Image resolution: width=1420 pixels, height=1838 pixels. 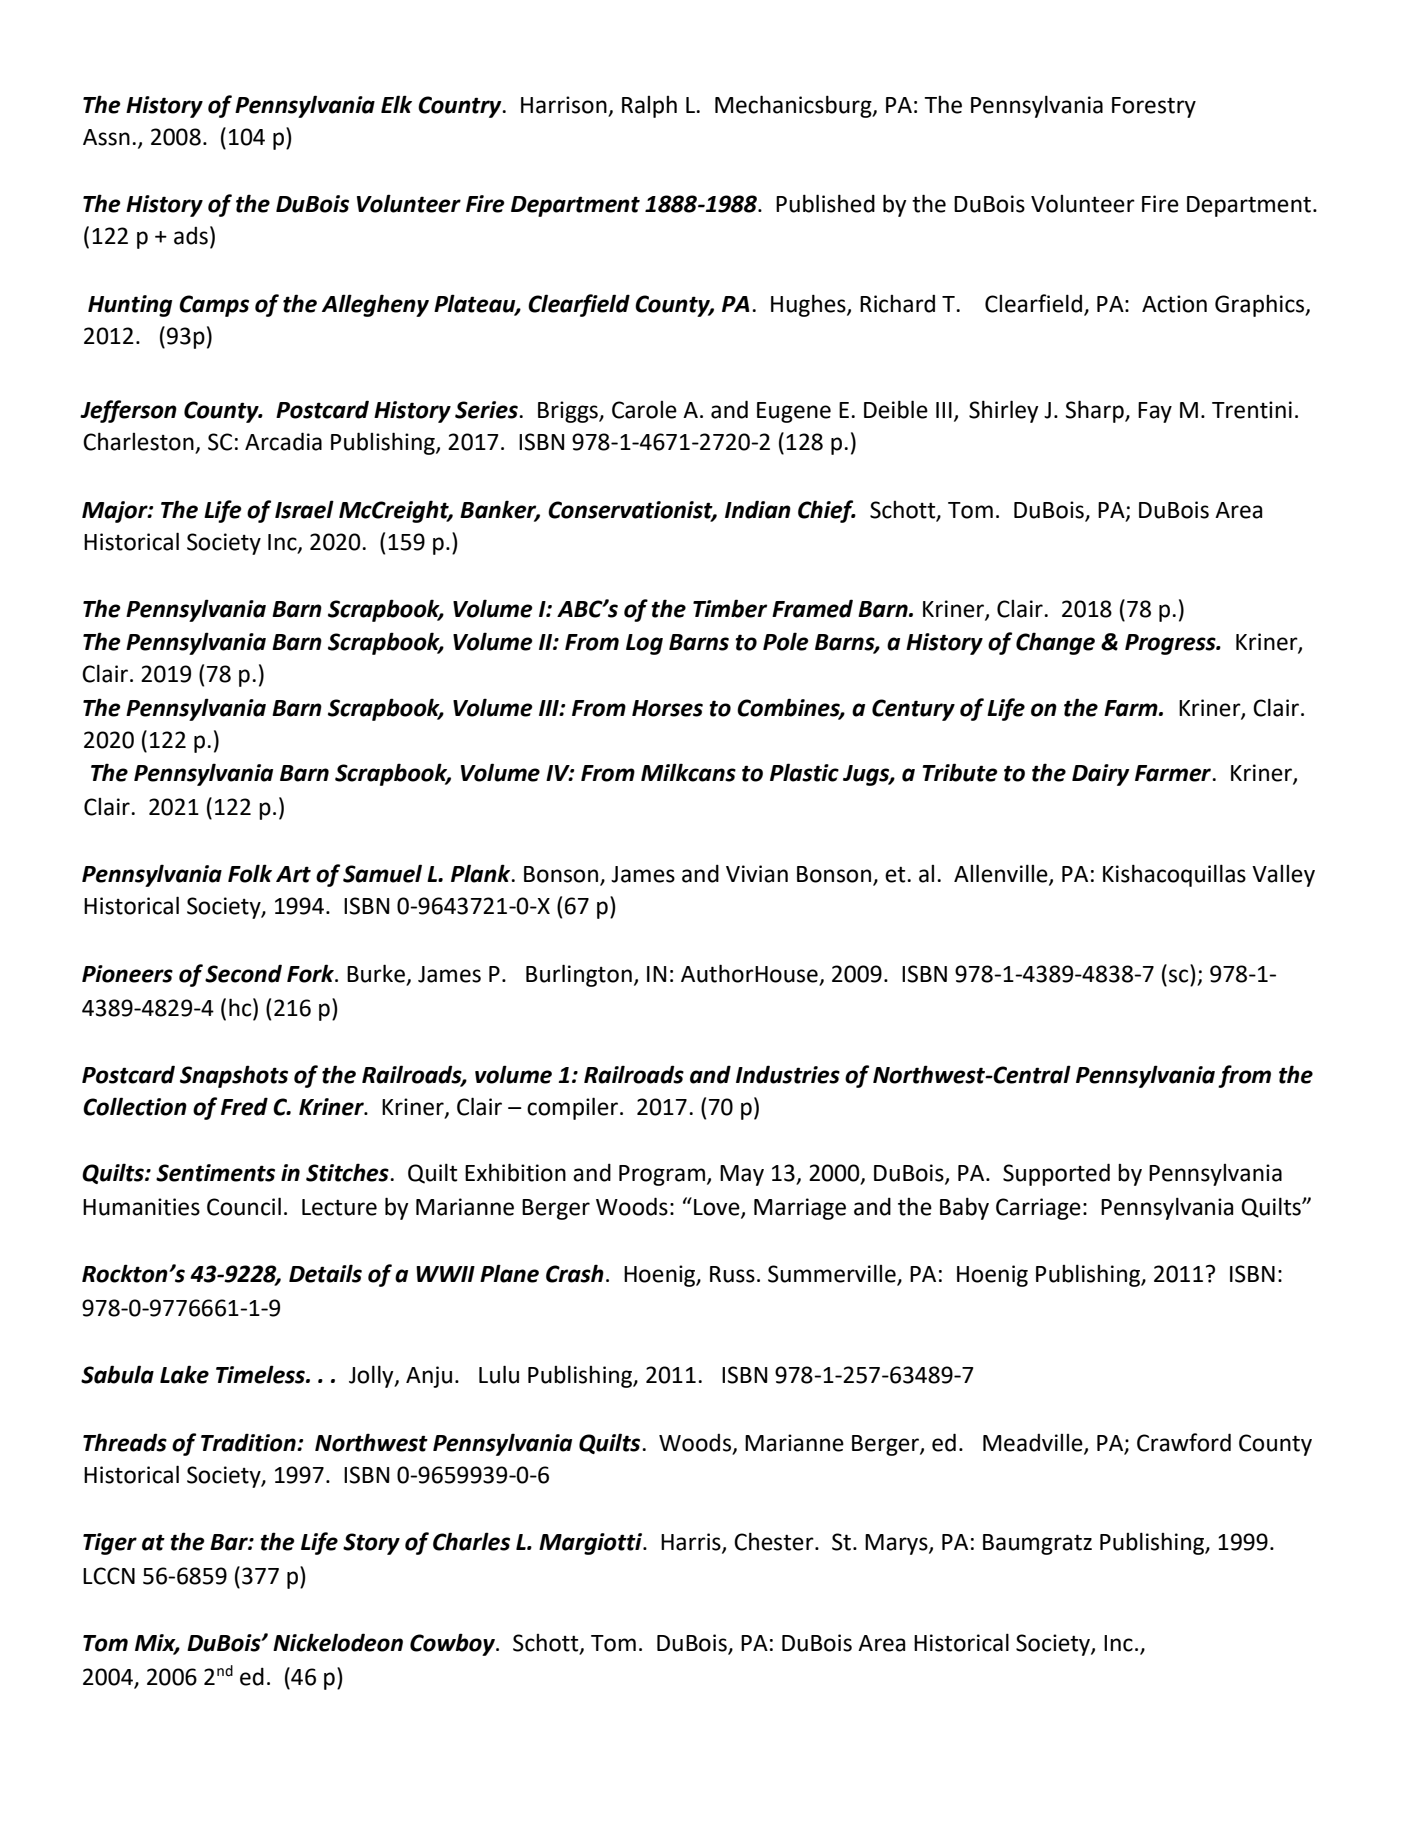 I want to click on Valley, so click(x=1283, y=876).
